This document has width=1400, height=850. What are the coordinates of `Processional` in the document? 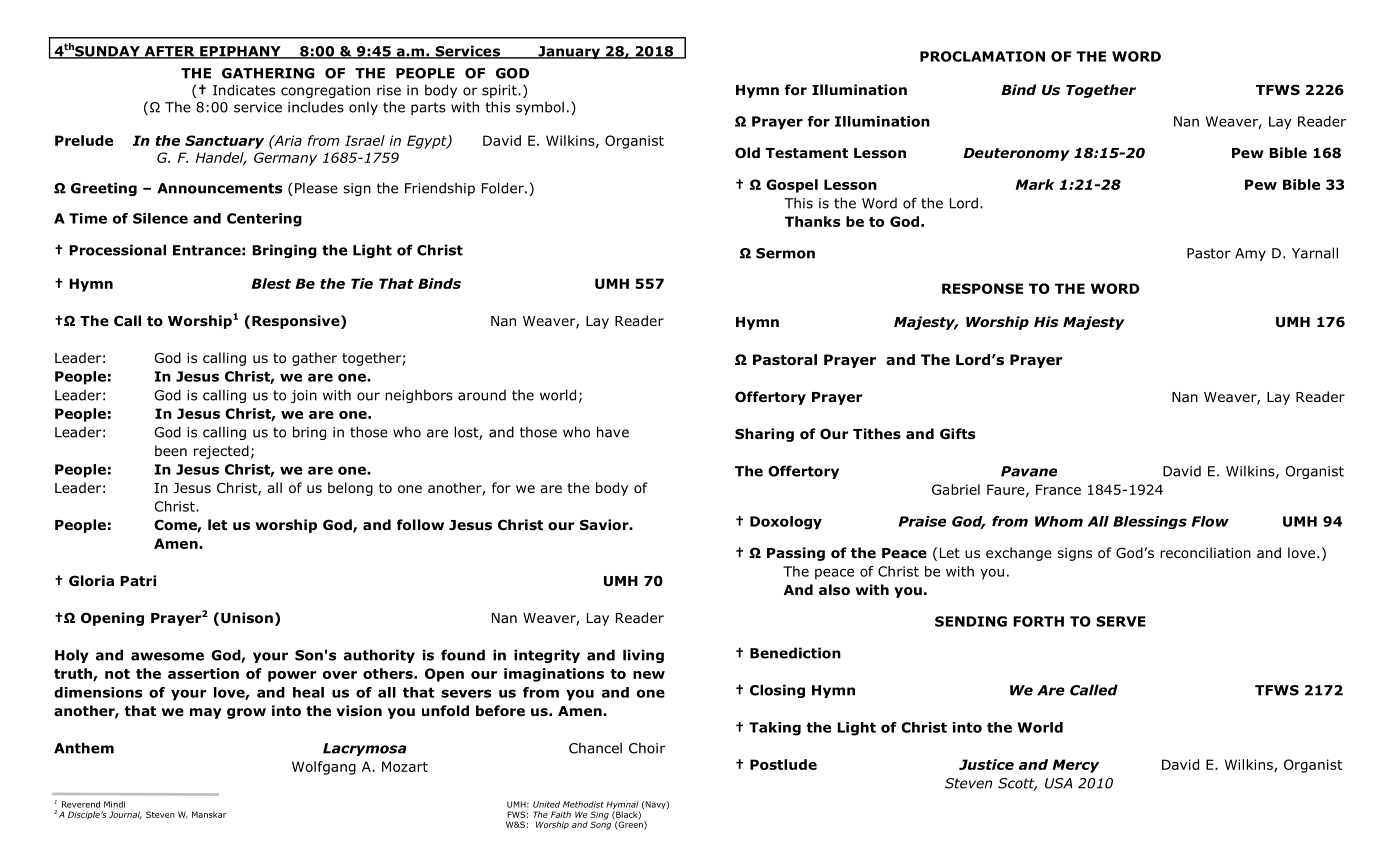 It's located at (117, 250).
